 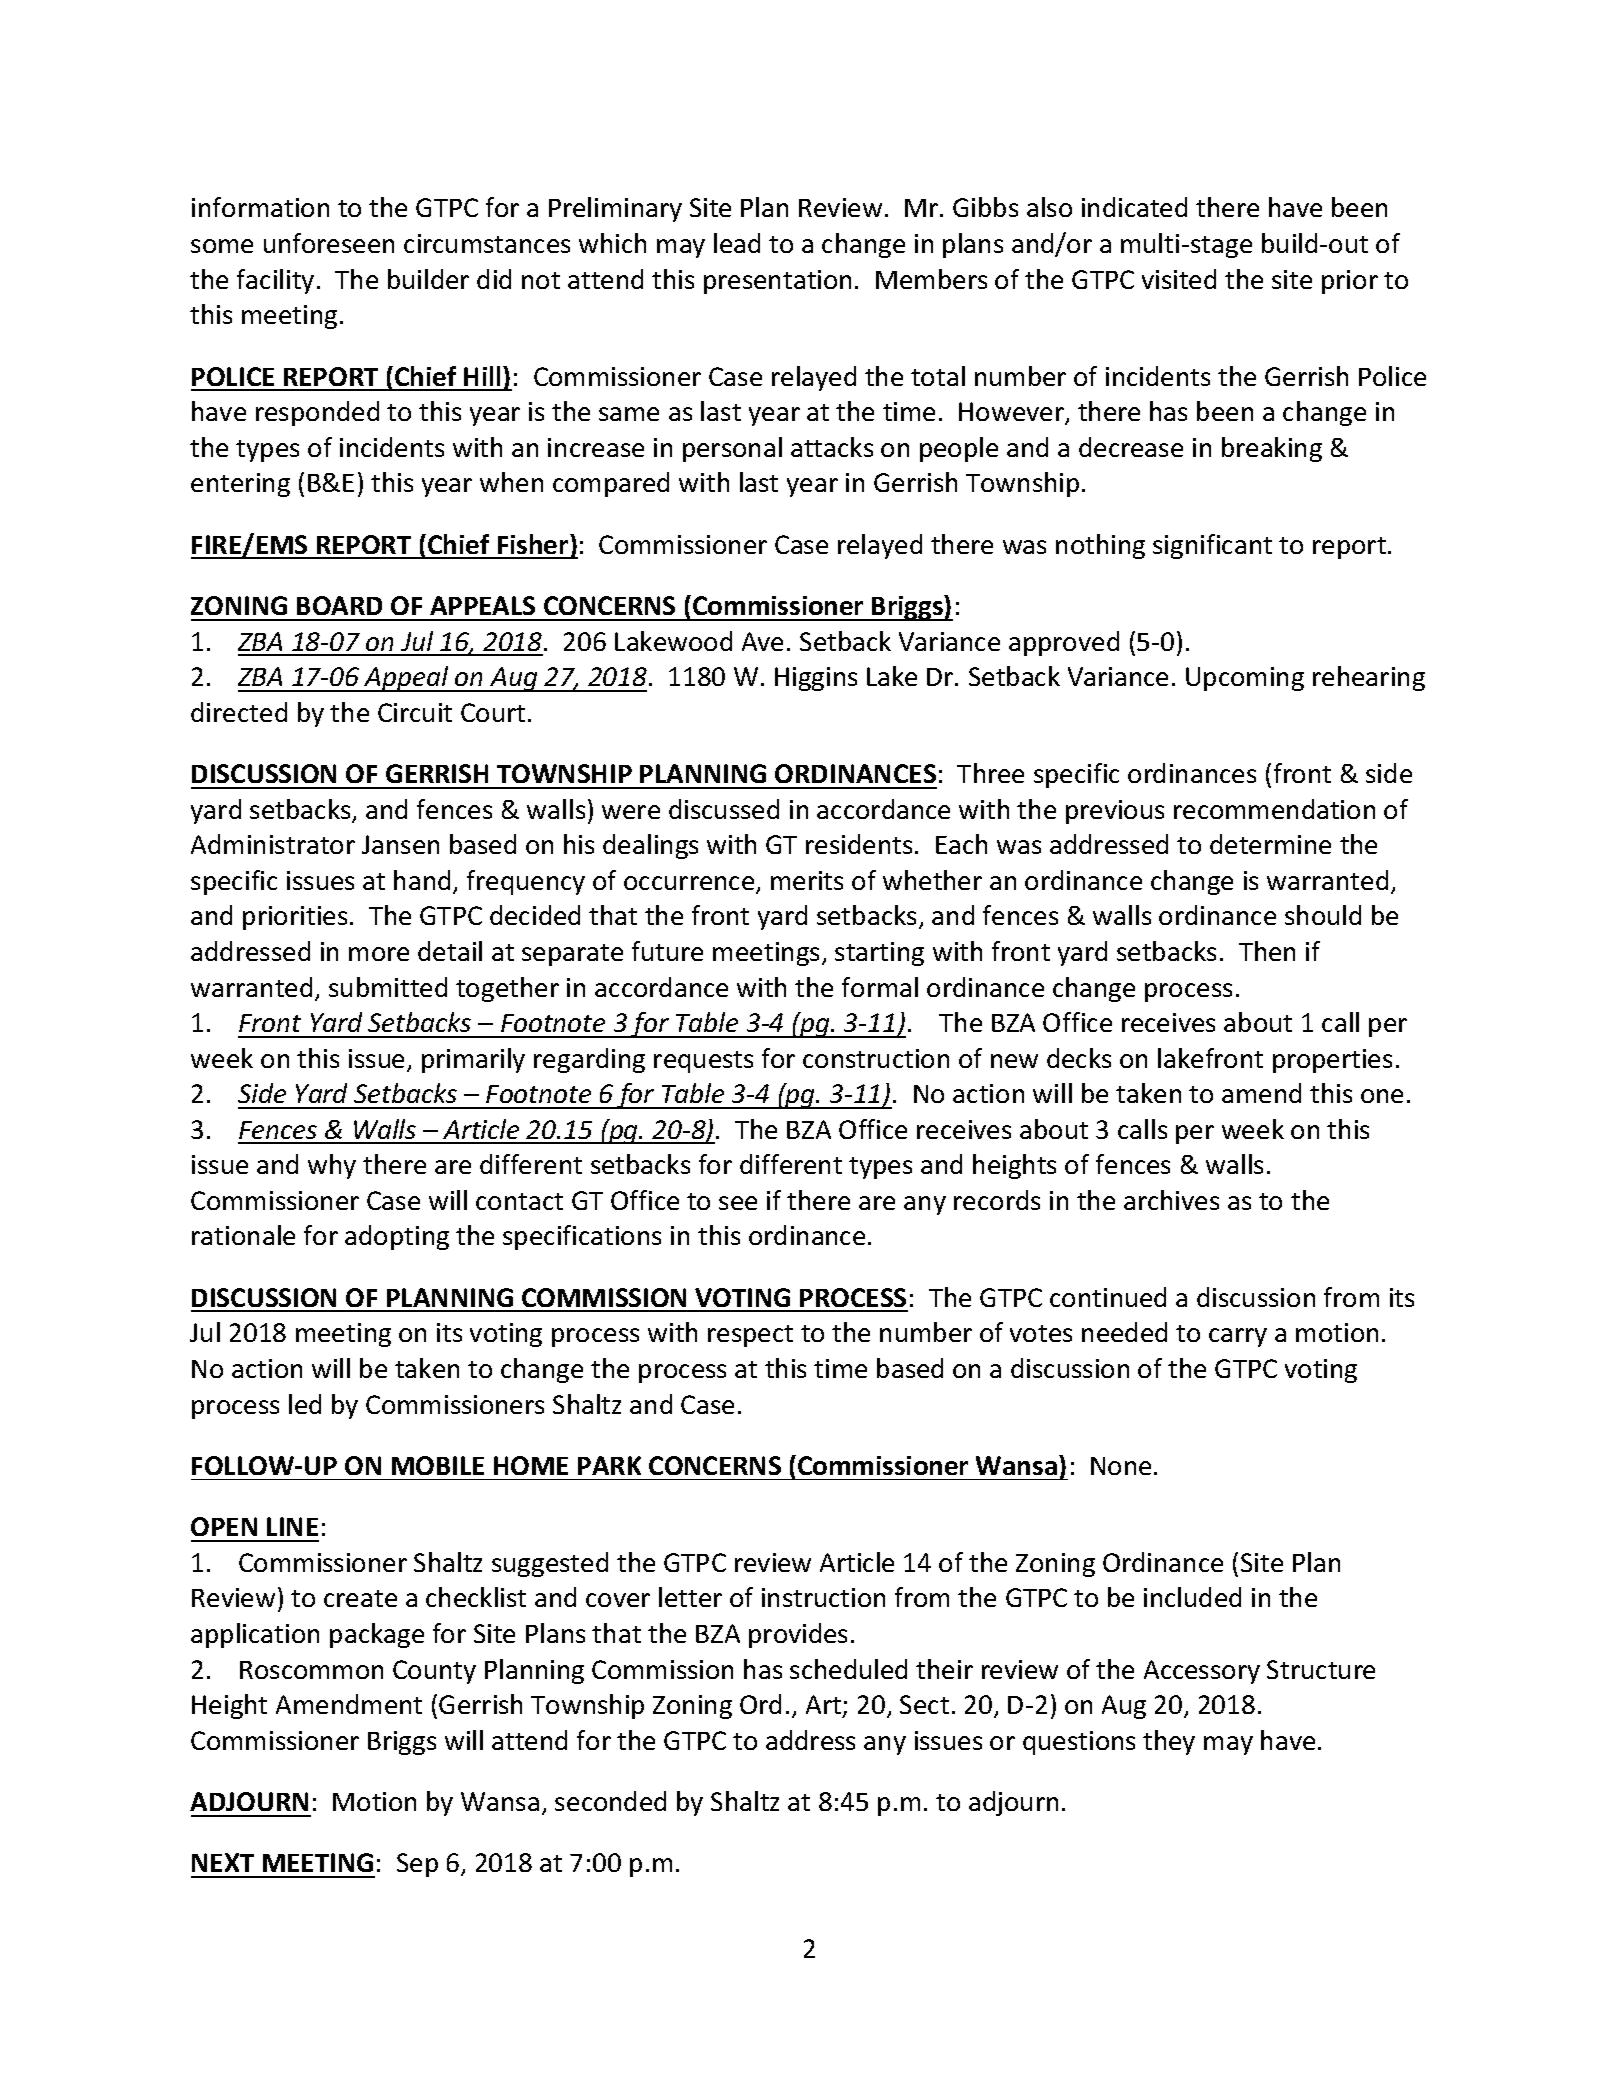 What do you see at coordinates (777, 282) in the screenshot?
I see `presentation` at bounding box center [777, 282].
